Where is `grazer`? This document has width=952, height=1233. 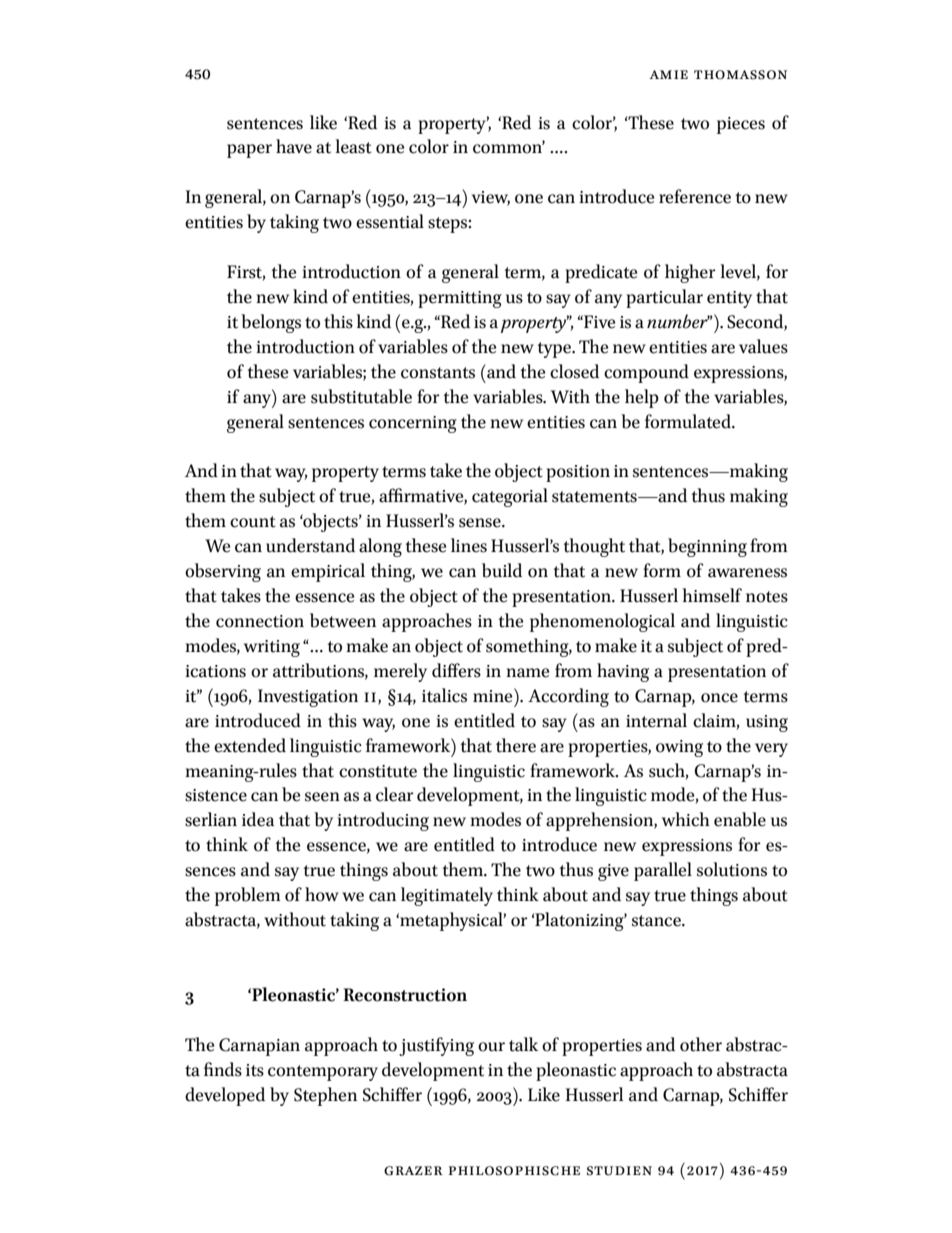
grazer is located at coordinates (413, 1171).
